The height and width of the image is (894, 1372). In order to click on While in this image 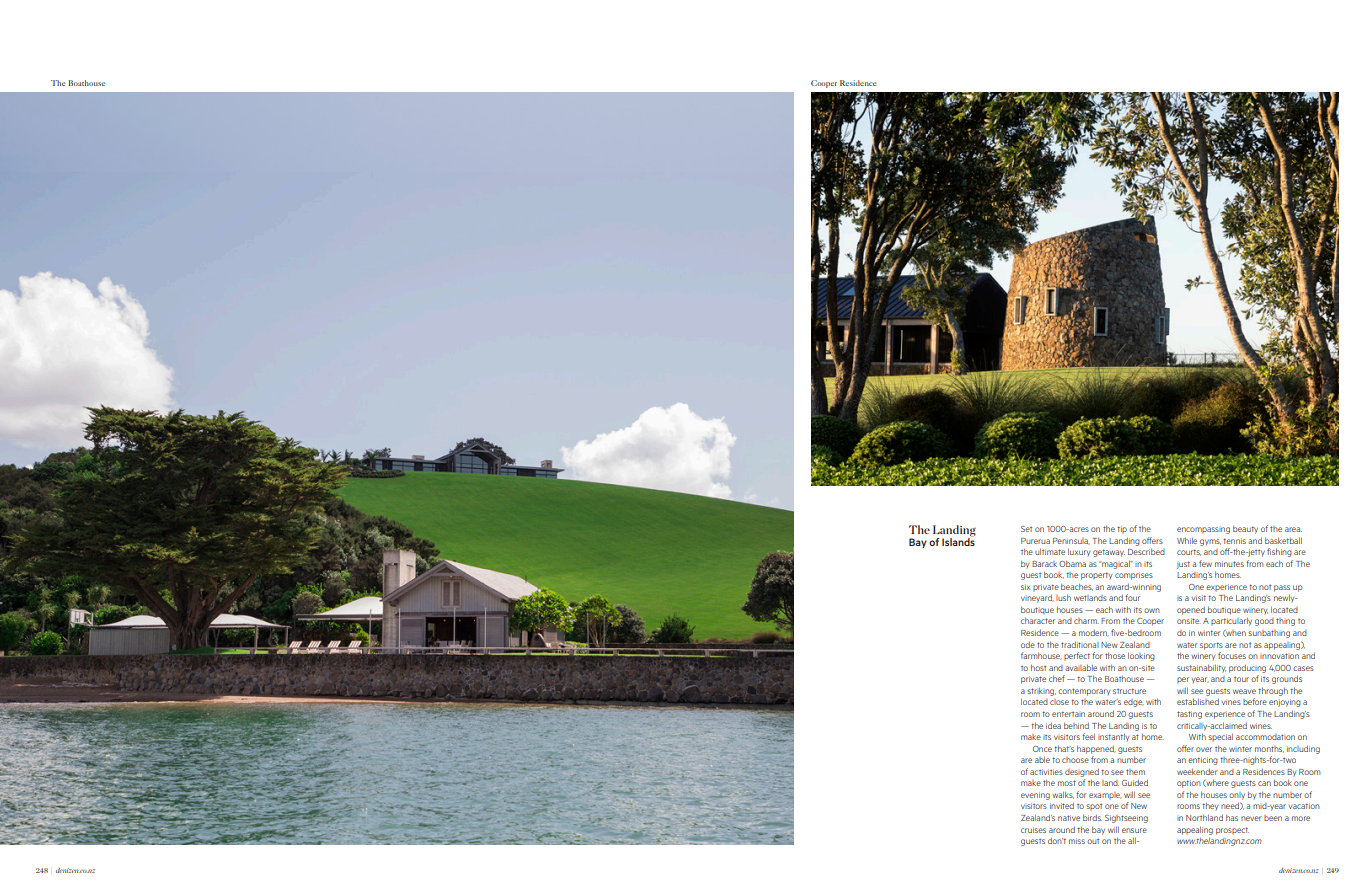, I will do `click(1187, 541)`.
